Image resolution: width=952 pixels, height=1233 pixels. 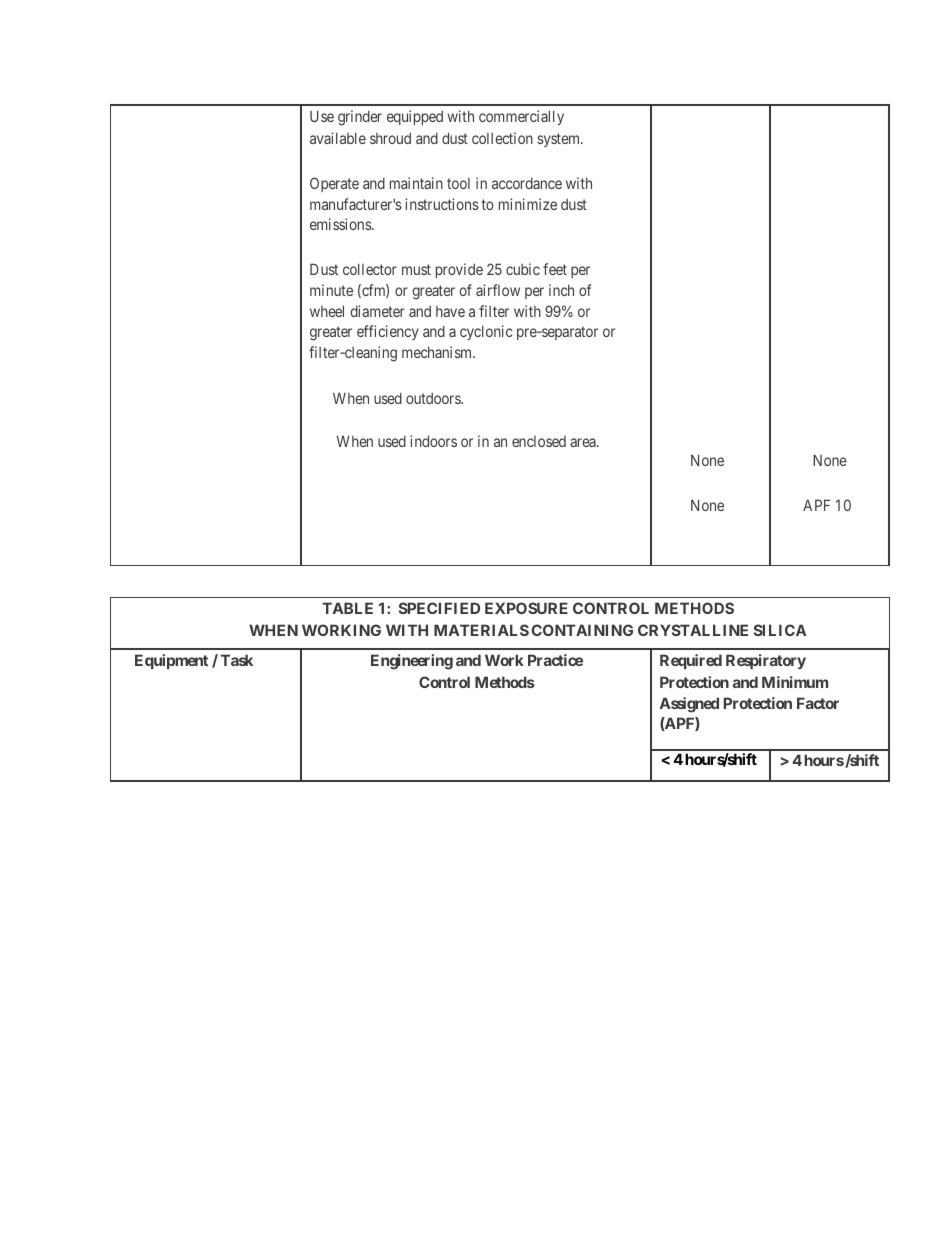 I want to click on EXPOSURE, so click(x=526, y=608).
